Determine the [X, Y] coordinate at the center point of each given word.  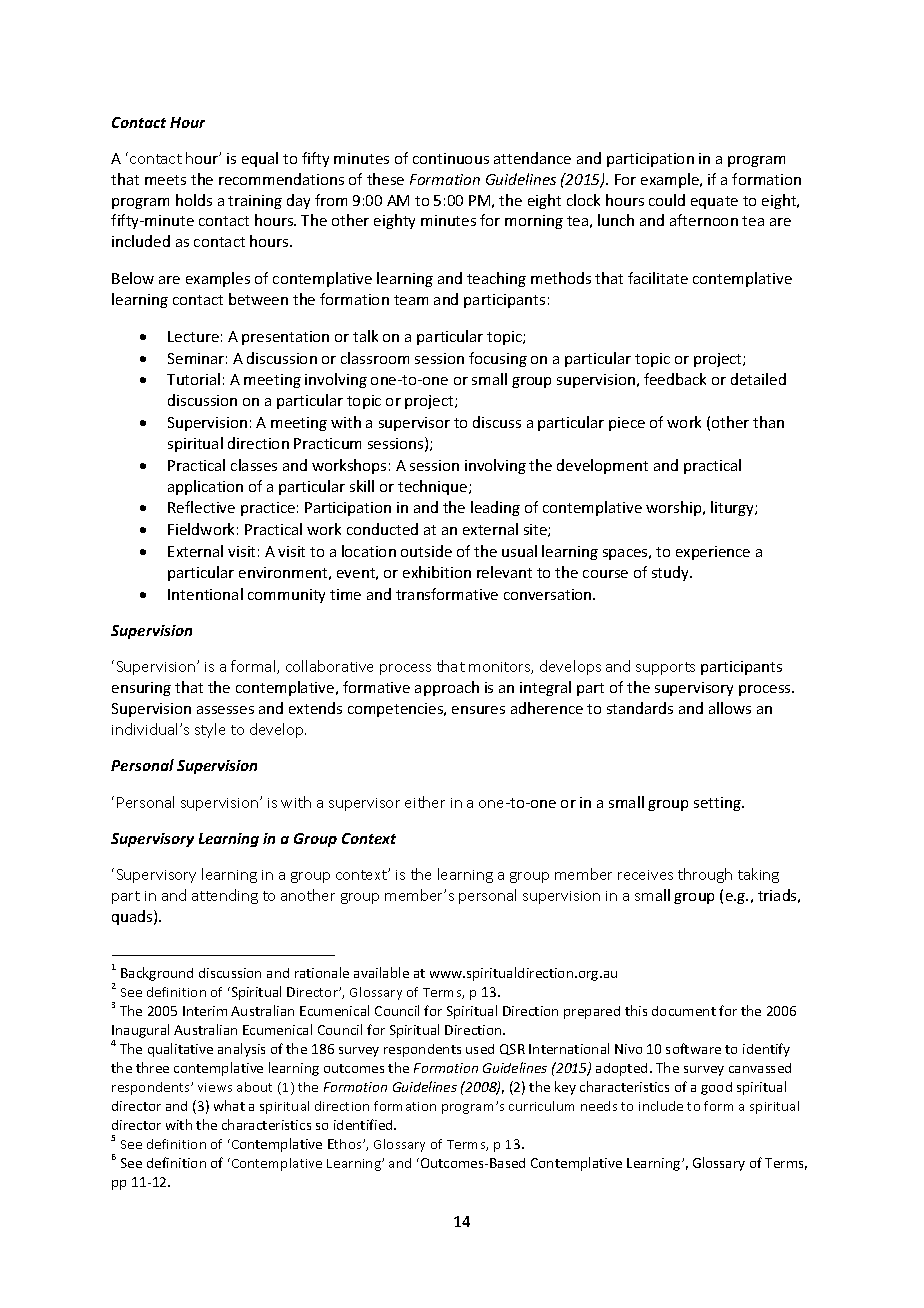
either [425, 802]
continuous [451, 158]
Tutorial [193, 379]
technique [434, 487]
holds [194, 200]
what [229, 1105]
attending [225, 896]
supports [665, 668]
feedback [675, 379]
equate [714, 202]
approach [447, 688]
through [705, 875]
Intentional [205, 594]
